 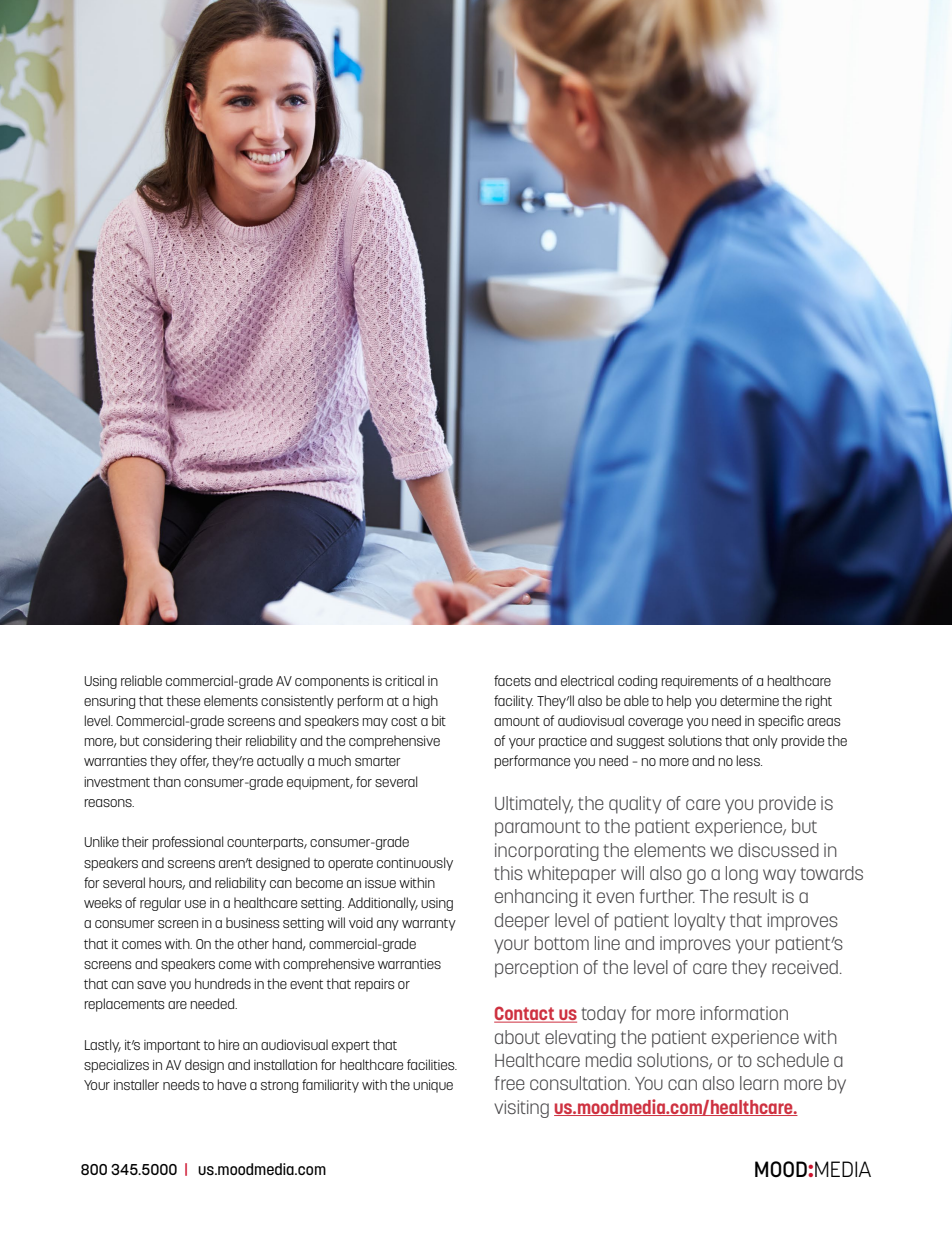 I want to click on unique, so click(x=433, y=1086).
